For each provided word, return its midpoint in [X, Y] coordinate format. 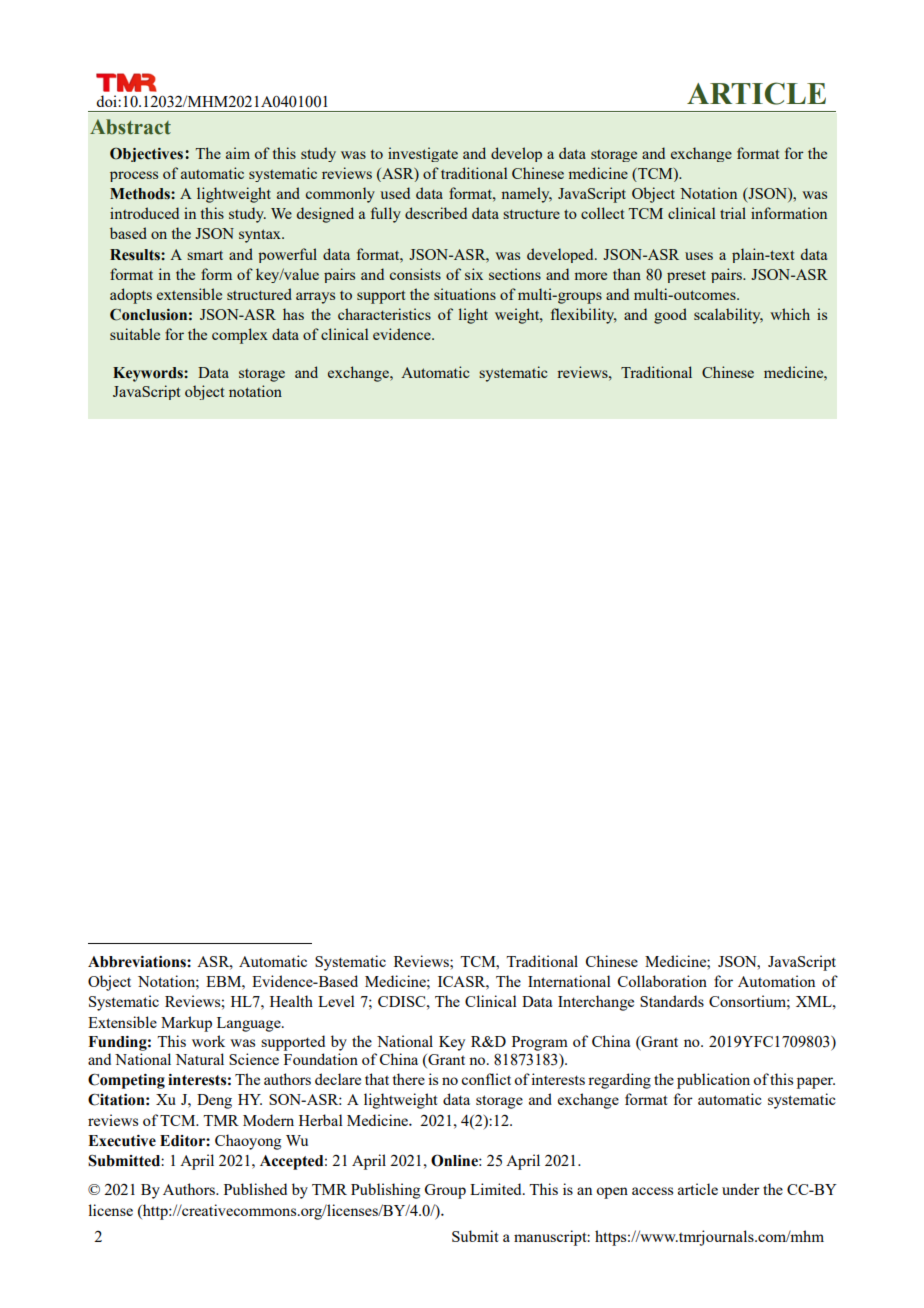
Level [336, 1001]
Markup [186, 1024]
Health [291, 1001]
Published [255, 1189]
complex [240, 336]
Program [540, 1043]
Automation [776, 981]
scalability [728, 316]
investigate [423, 154]
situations [465, 294]
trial [733, 213]
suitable [135, 334]
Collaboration [662, 981]
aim [238, 153]
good [670, 316]
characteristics [384, 314]
